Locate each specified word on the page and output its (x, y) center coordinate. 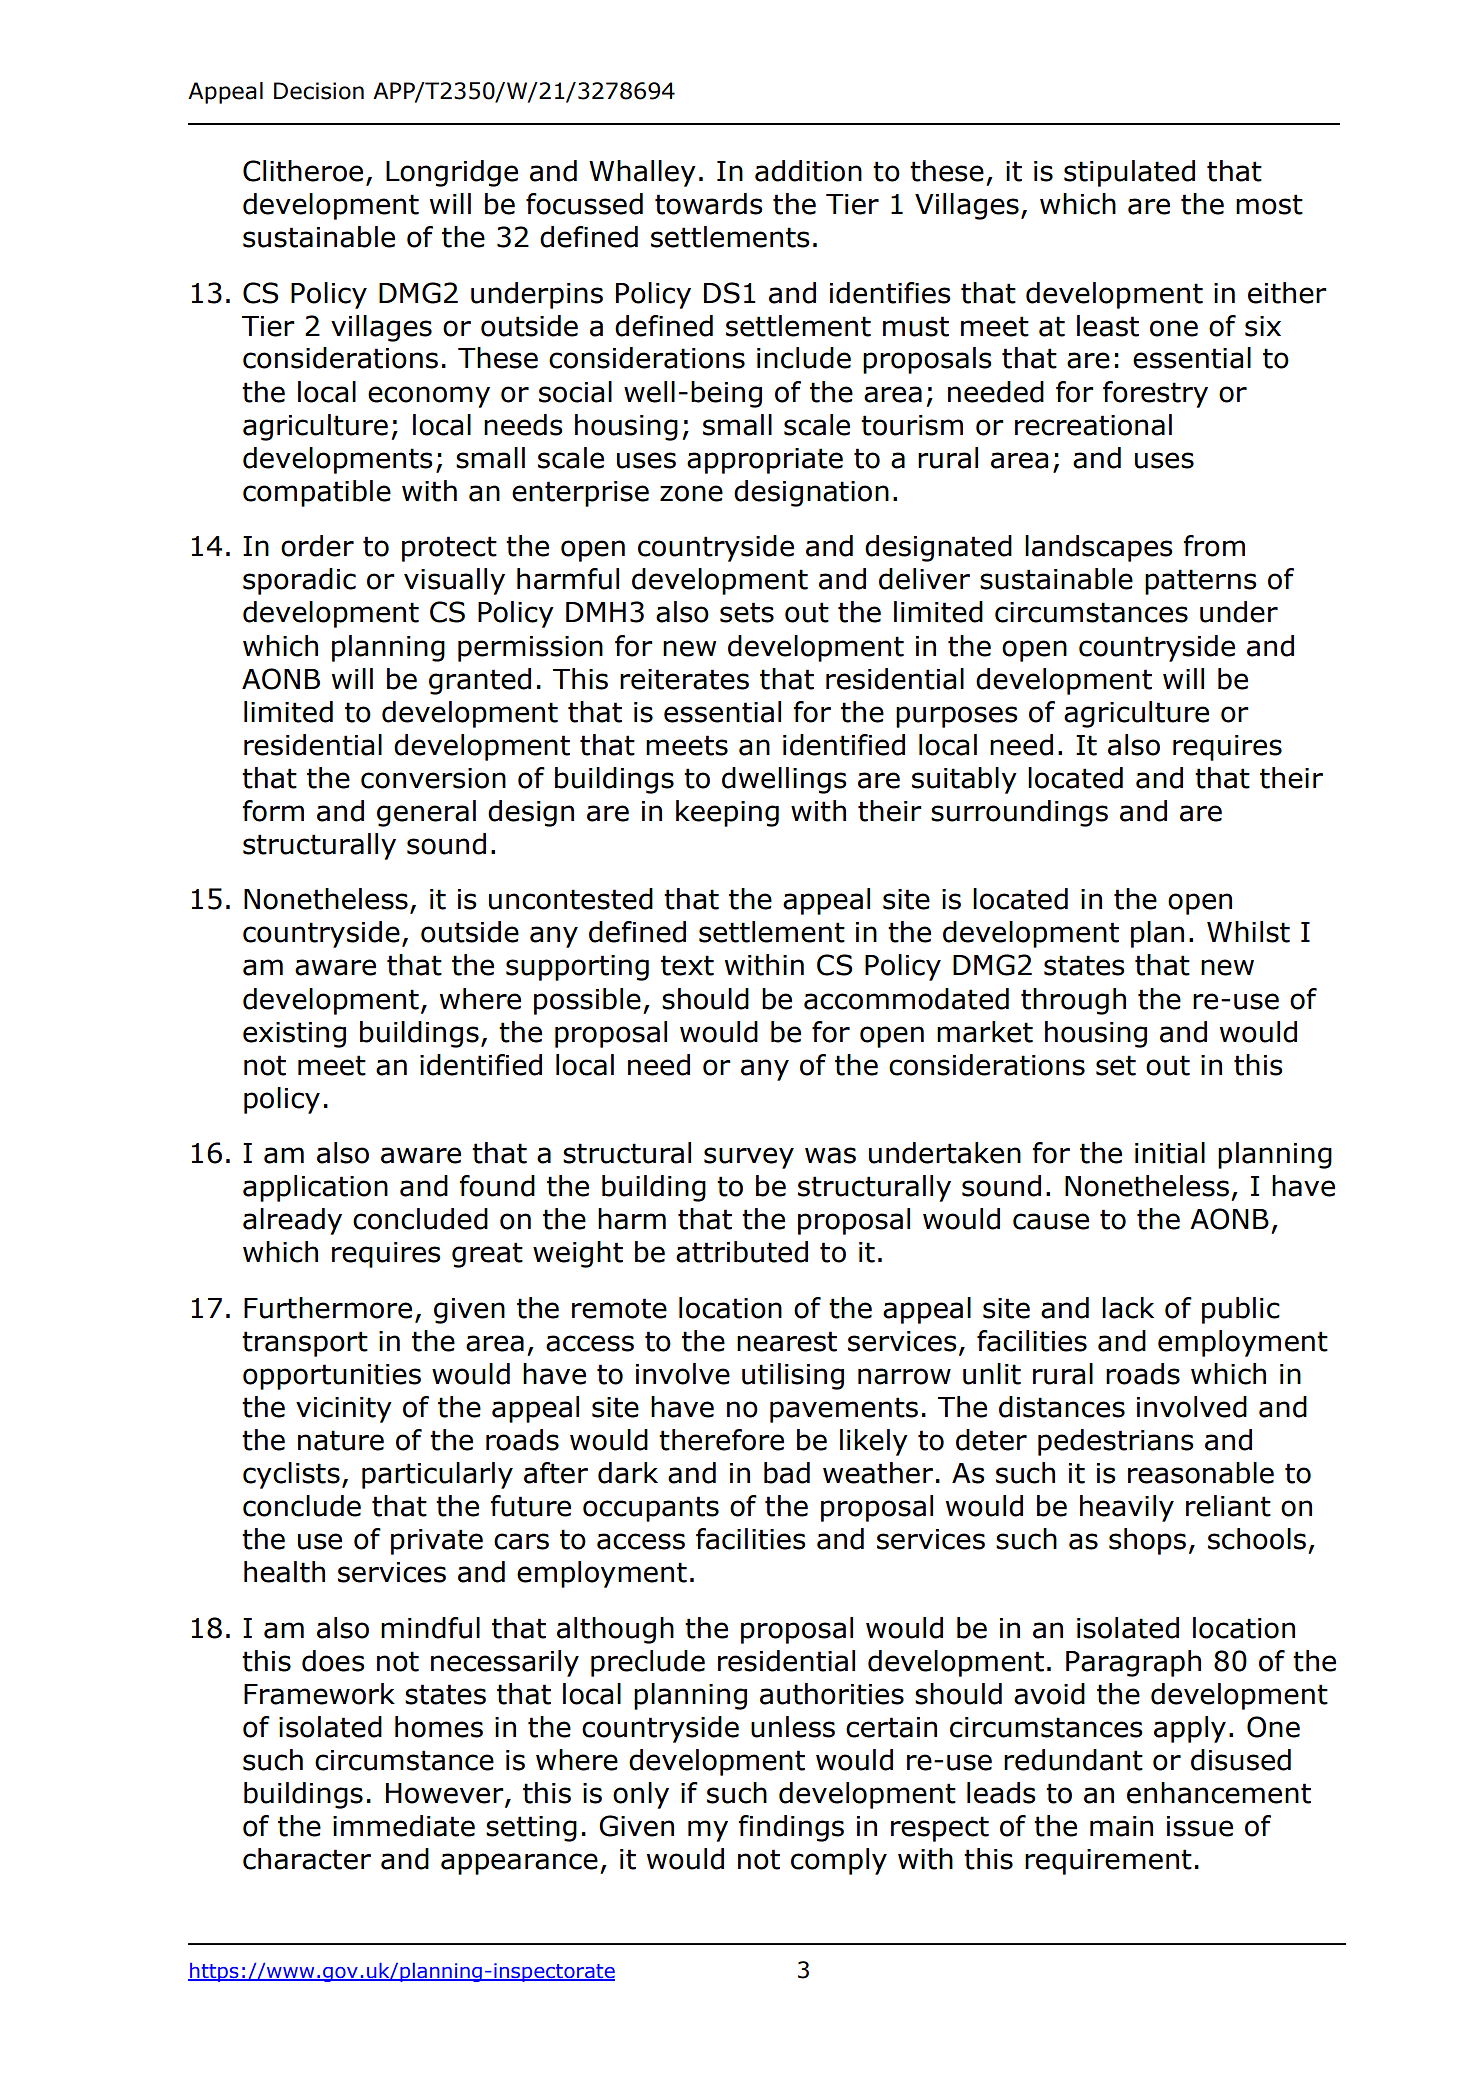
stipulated (1129, 173)
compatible (317, 493)
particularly (437, 1475)
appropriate (765, 461)
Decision (319, 91)
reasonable (1201, 1473)
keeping (727, 813)
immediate (404, 1826)
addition (808, 171)
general (426, 813)
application (315, 1188)
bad (787, 1473)
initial (1170, 1153)
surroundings (1019, 813)
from (1214, 546)
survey (749, 1158)
